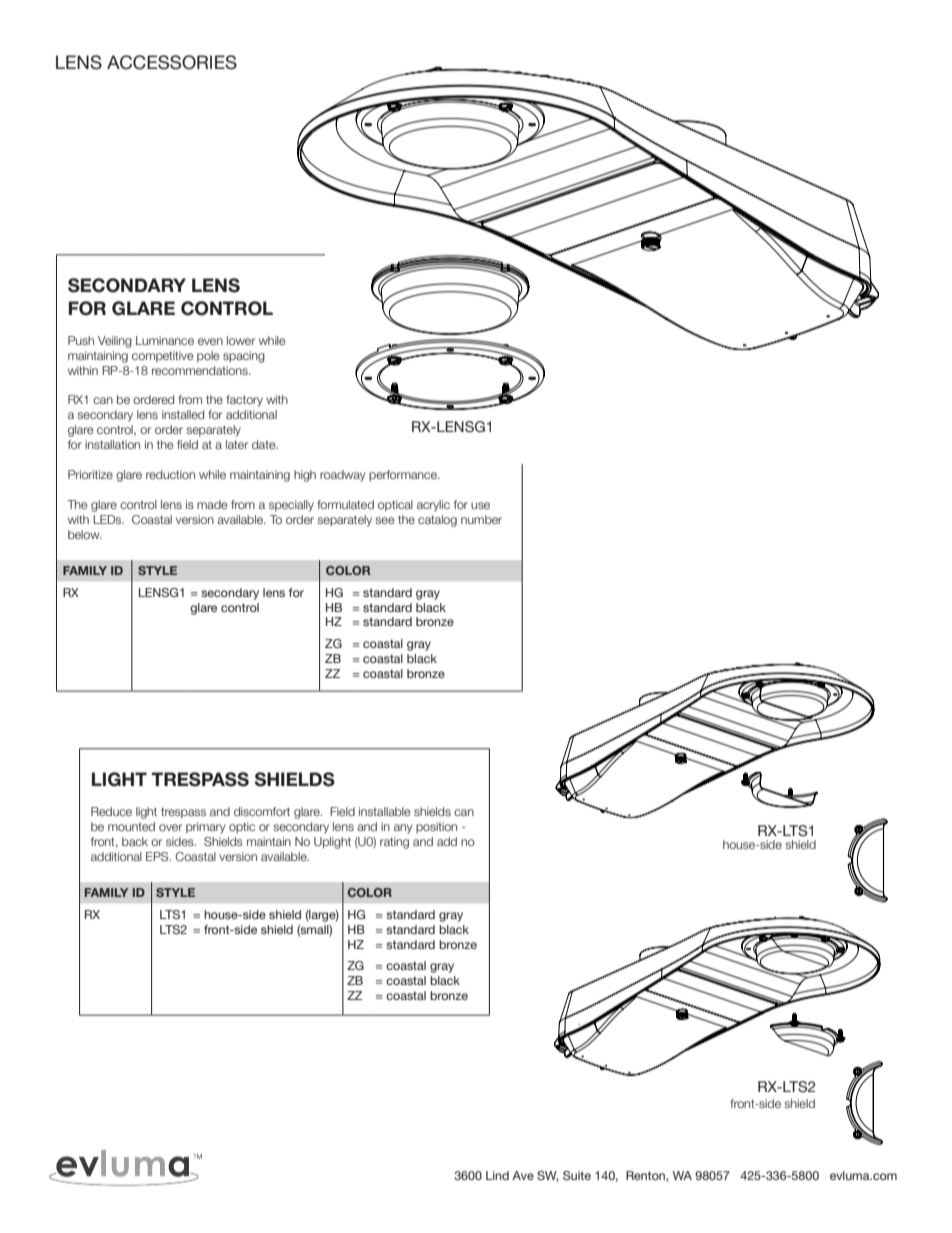  What do you see at coordinates (111, 811) in the screenshot?
I see `Reduce` at bounding box center [111, 811].
